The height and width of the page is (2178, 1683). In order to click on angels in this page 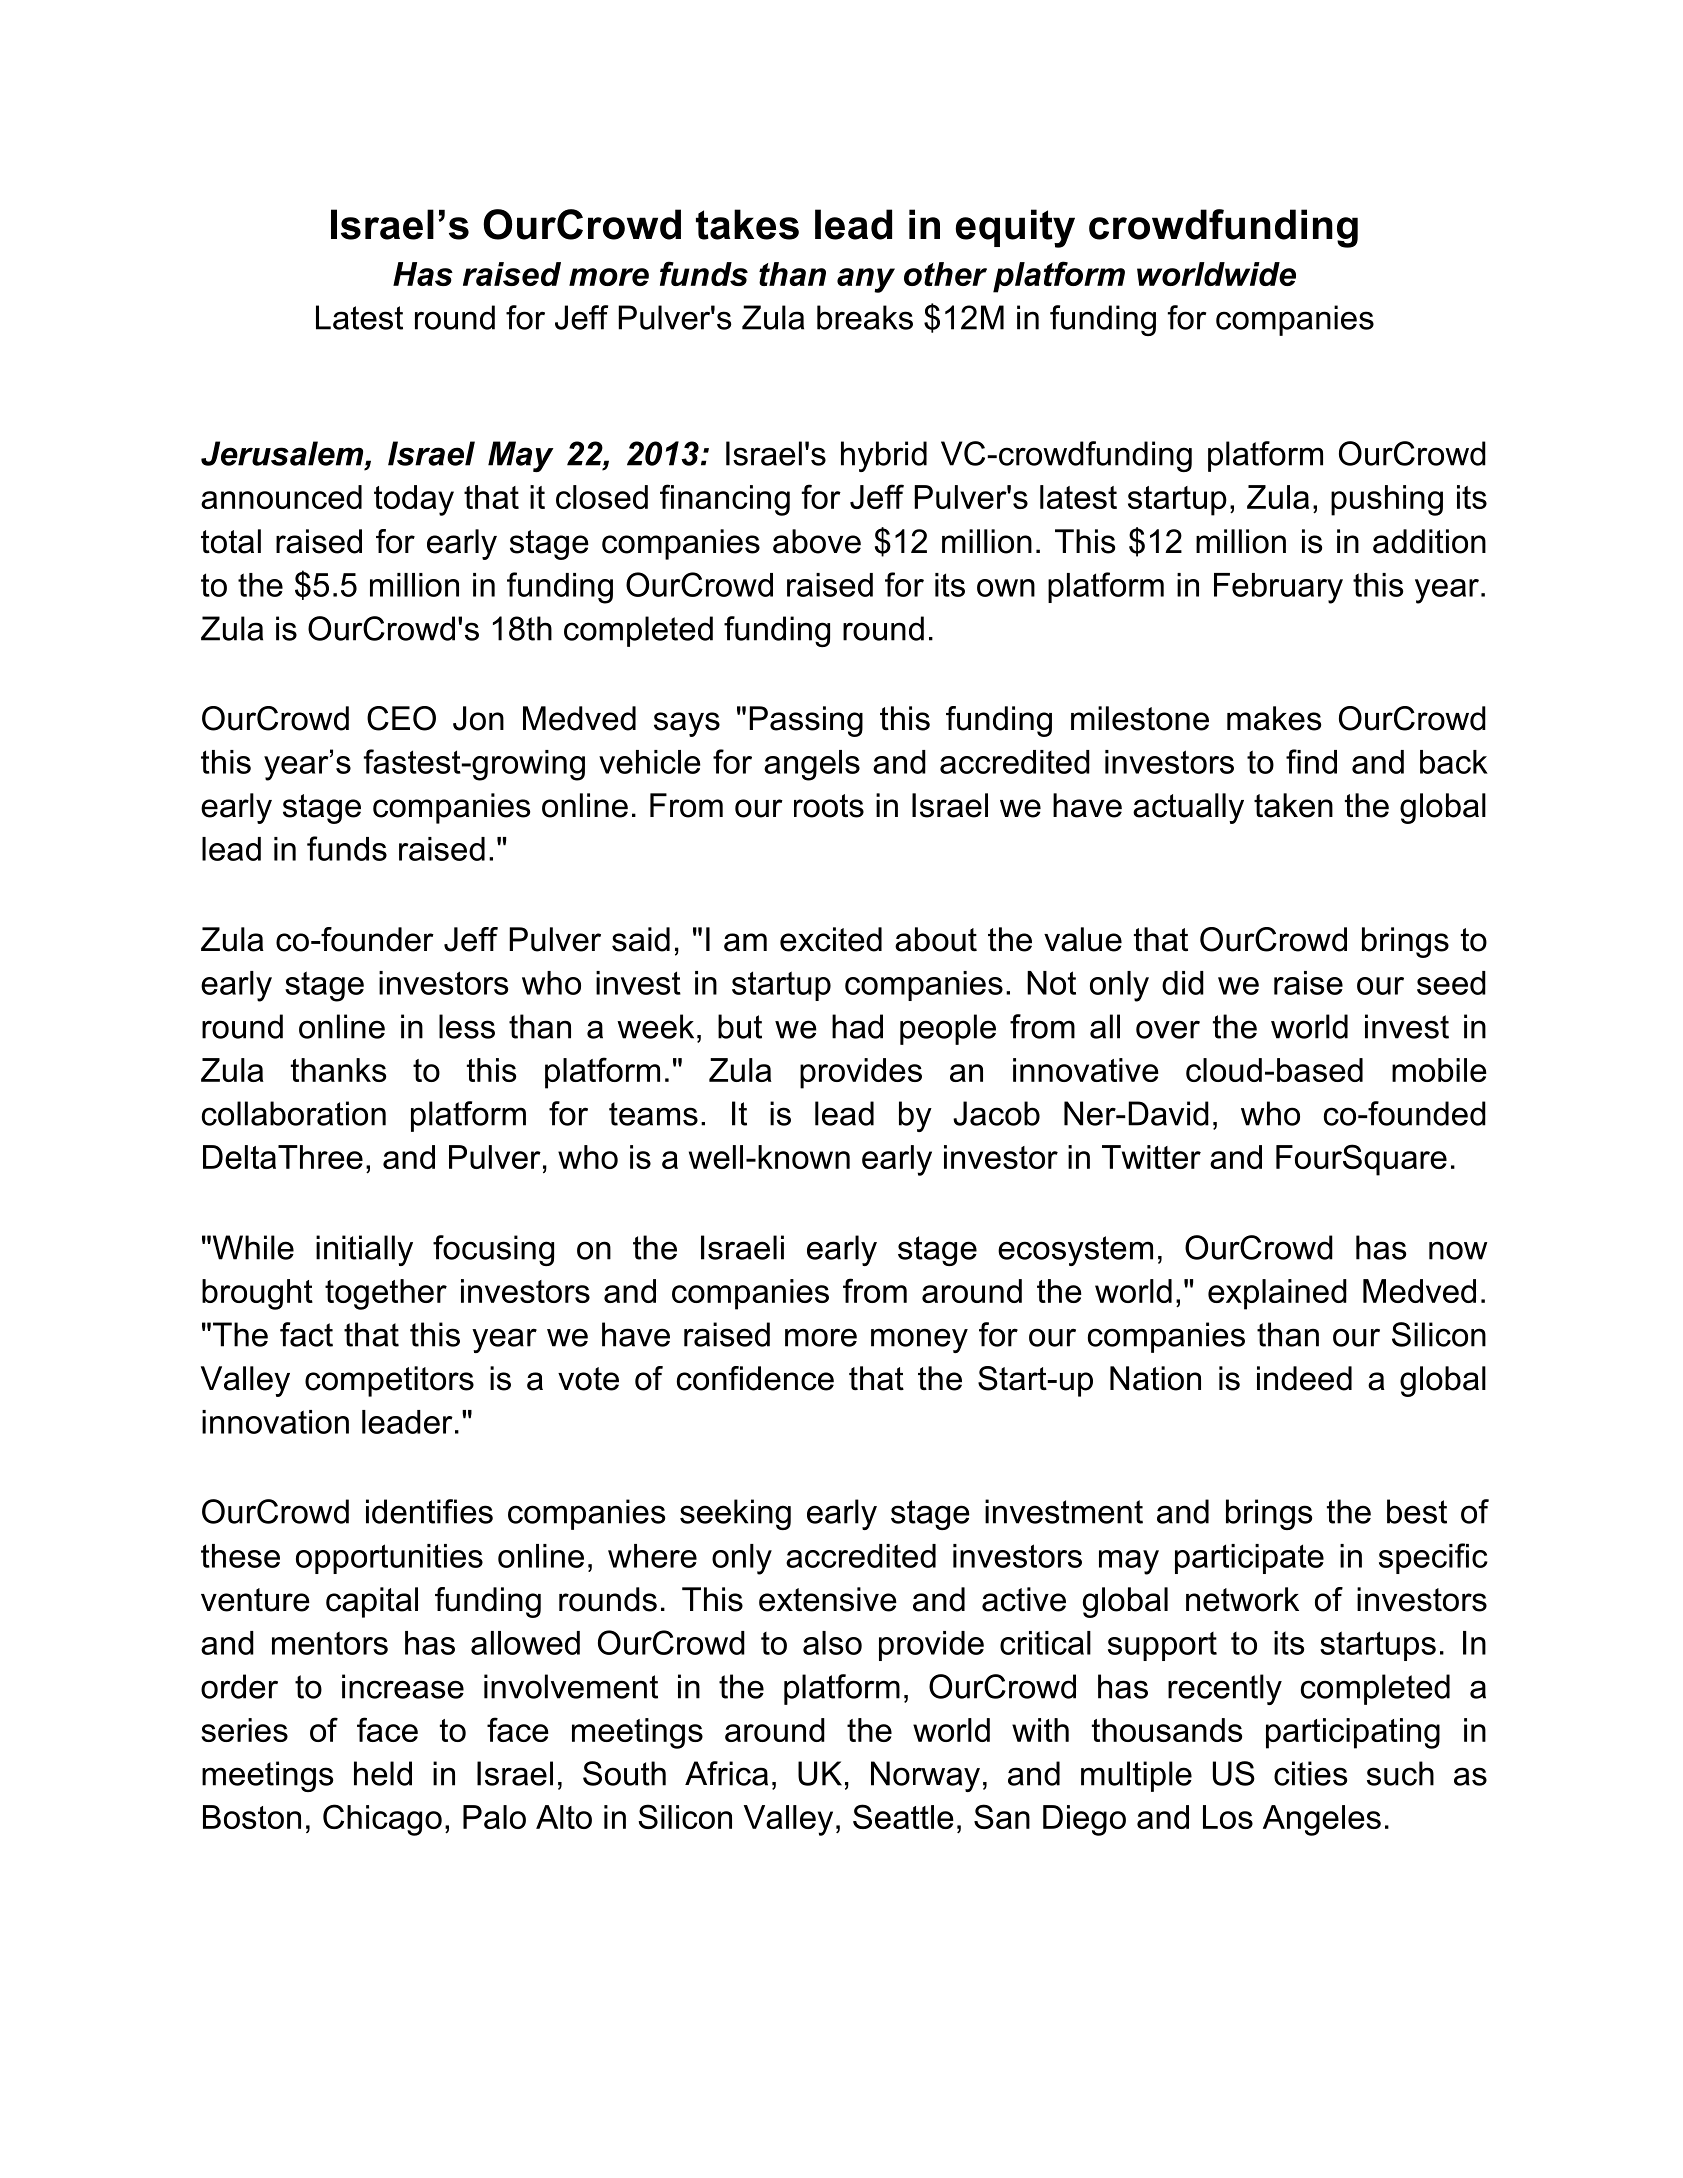, I will do `click(812, 765)`.
